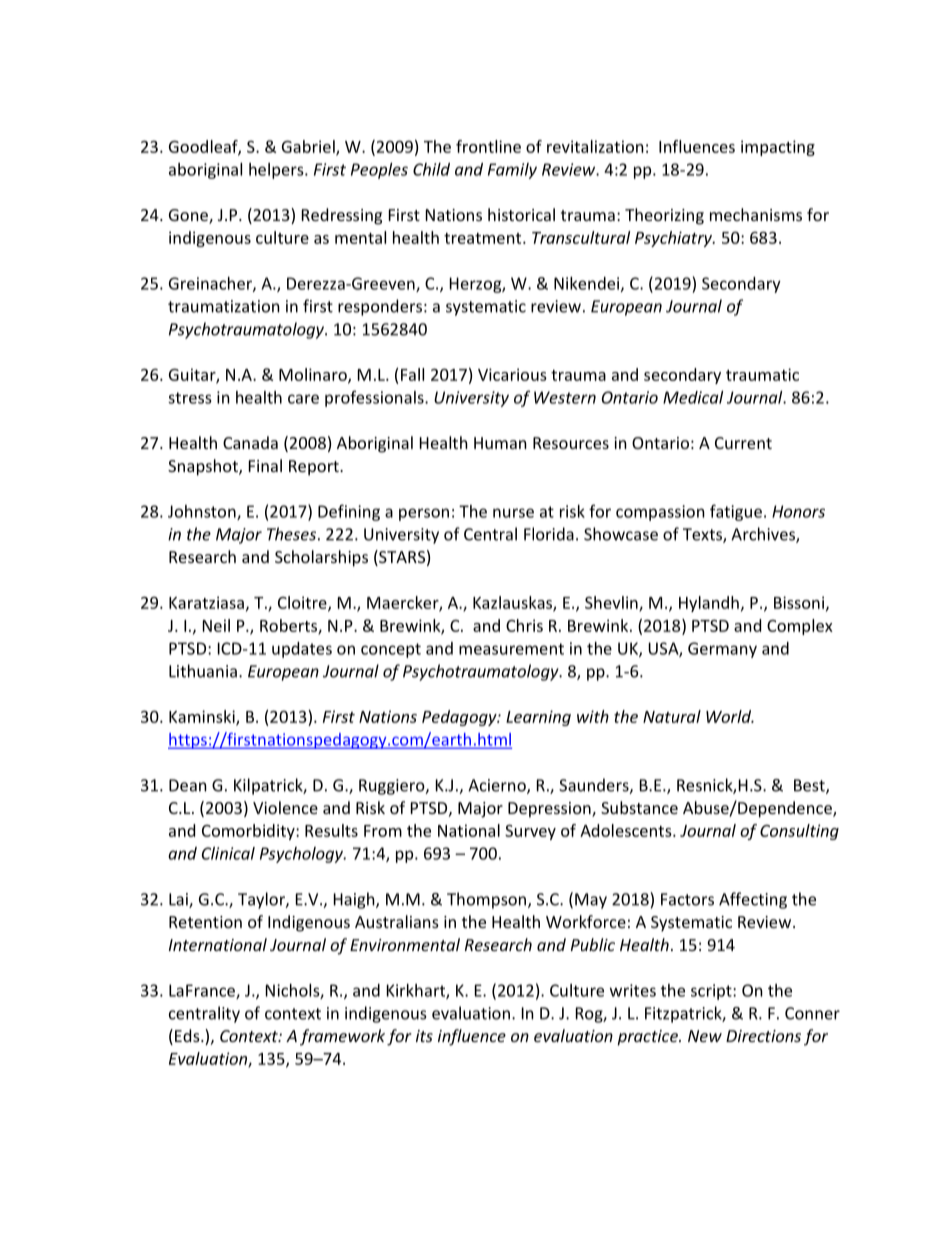 Image resolution: width=952 pixels, height=1233 pixels. What do you see at coordinates (188, 1035) in the image?
I see `Eds` at bounding box center [188, 1035].
